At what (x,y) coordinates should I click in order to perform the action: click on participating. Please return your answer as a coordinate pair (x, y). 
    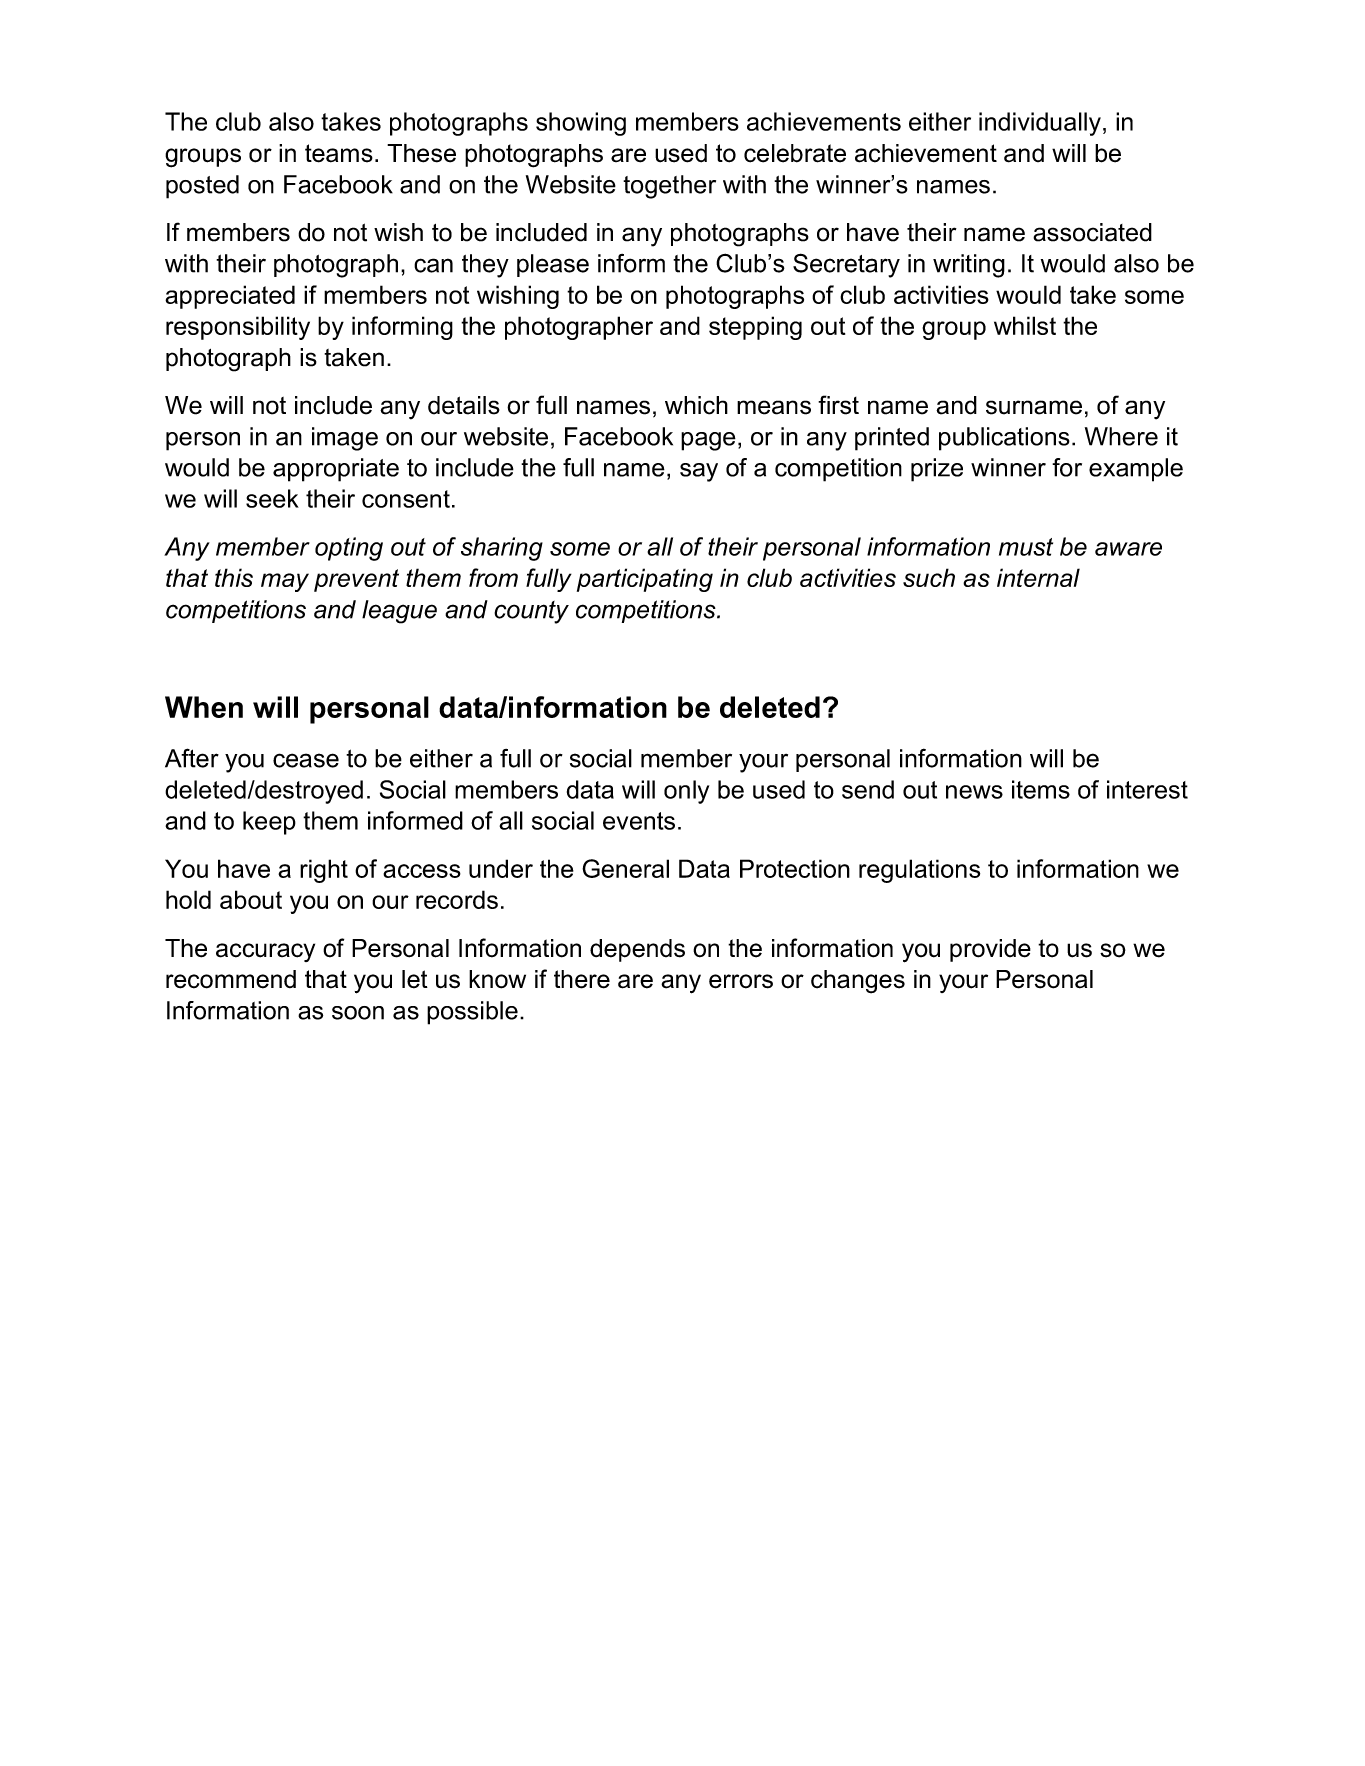
    Looking at the image, I should click on (645, 580).
